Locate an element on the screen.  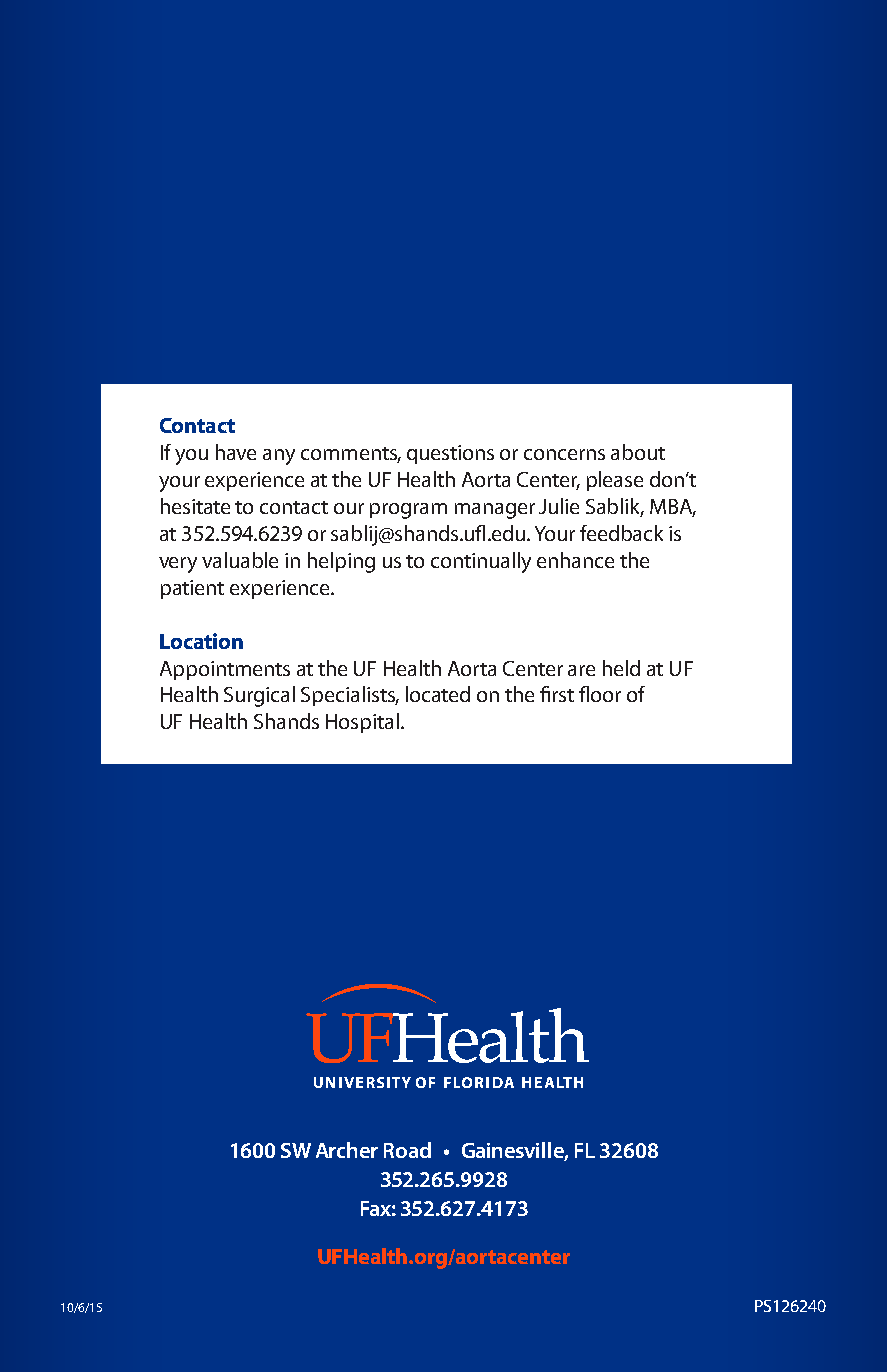
questions is located at coordinates (450, 454).
